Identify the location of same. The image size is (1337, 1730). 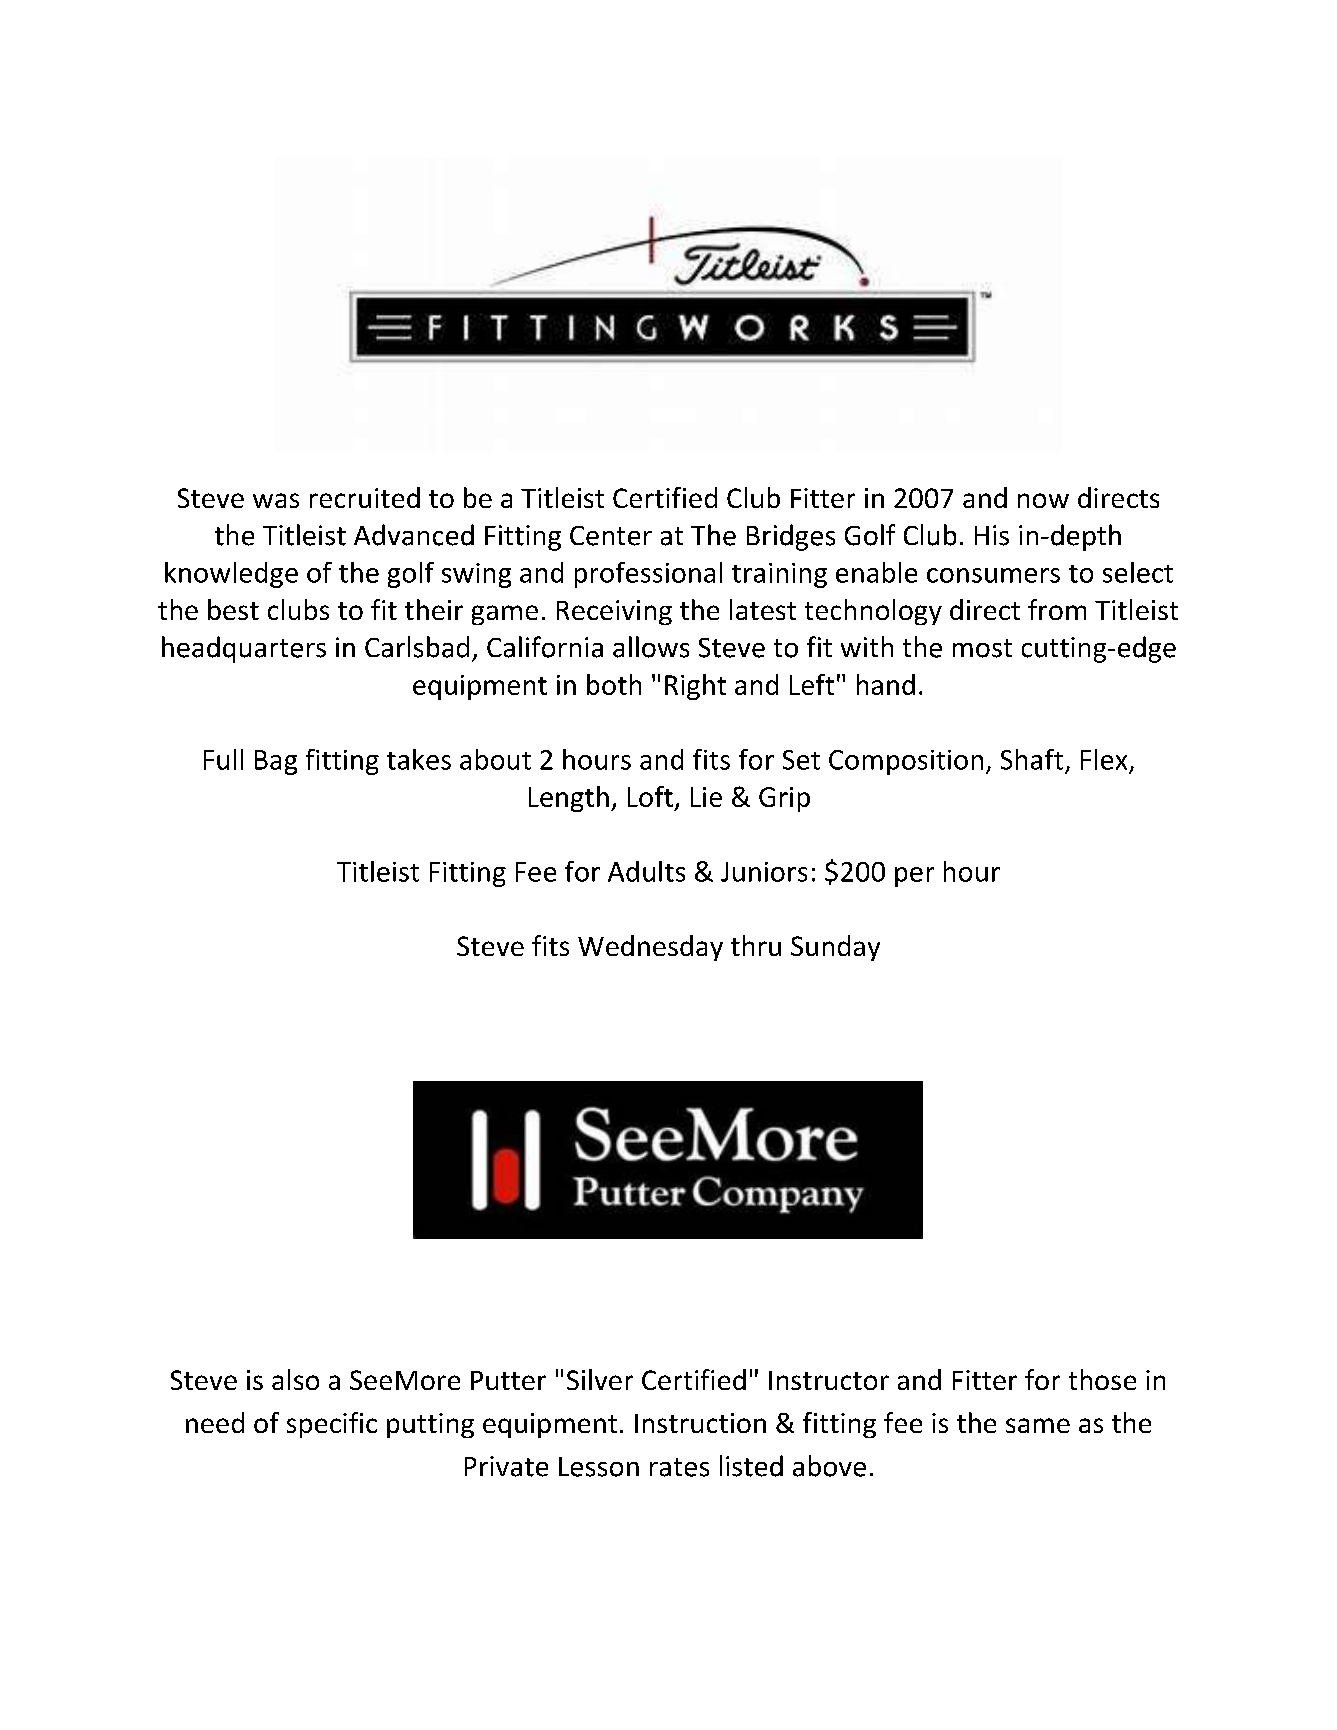
(1038, 1425).
